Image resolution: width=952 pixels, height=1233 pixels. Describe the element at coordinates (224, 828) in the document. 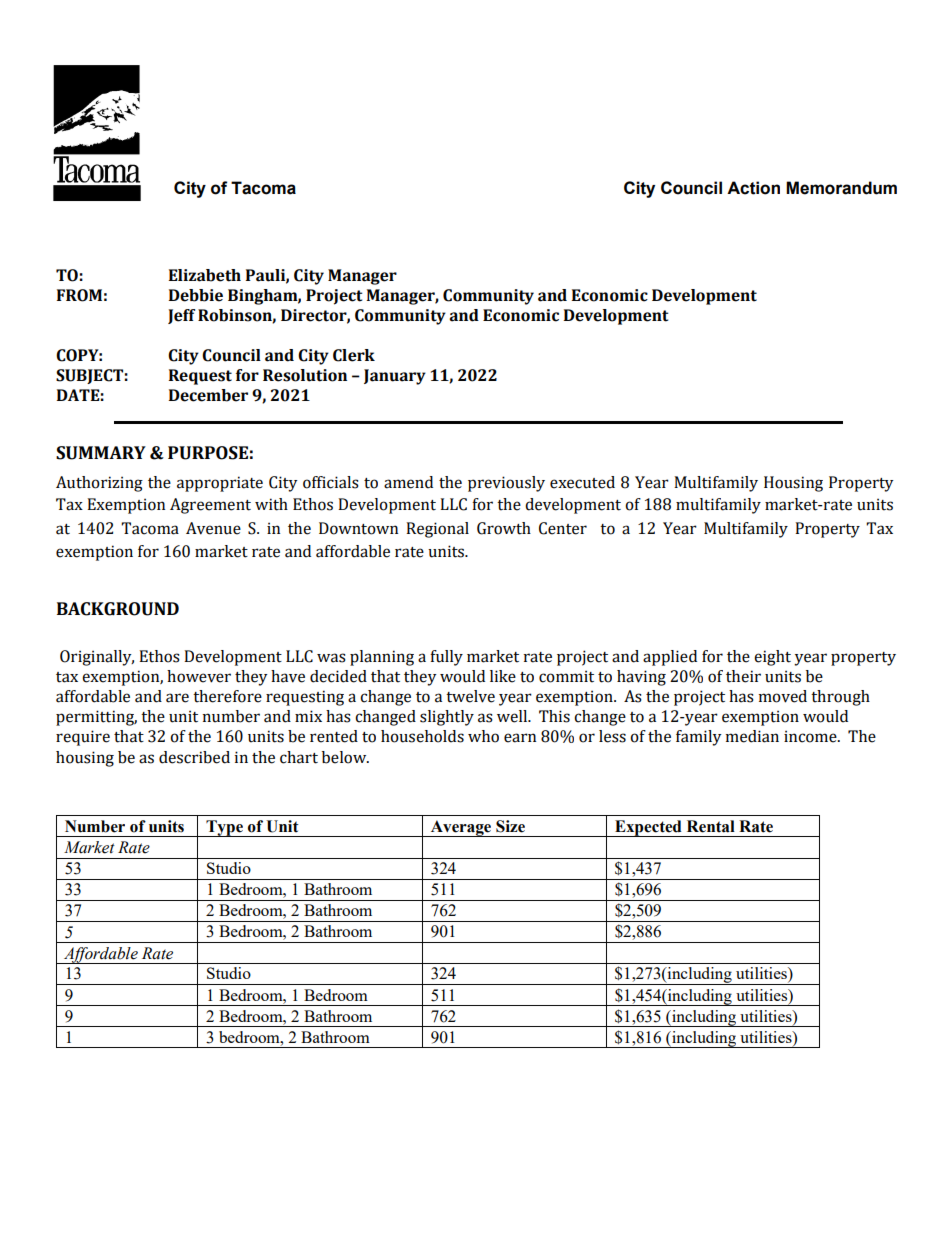

I see `Type` at that location.
